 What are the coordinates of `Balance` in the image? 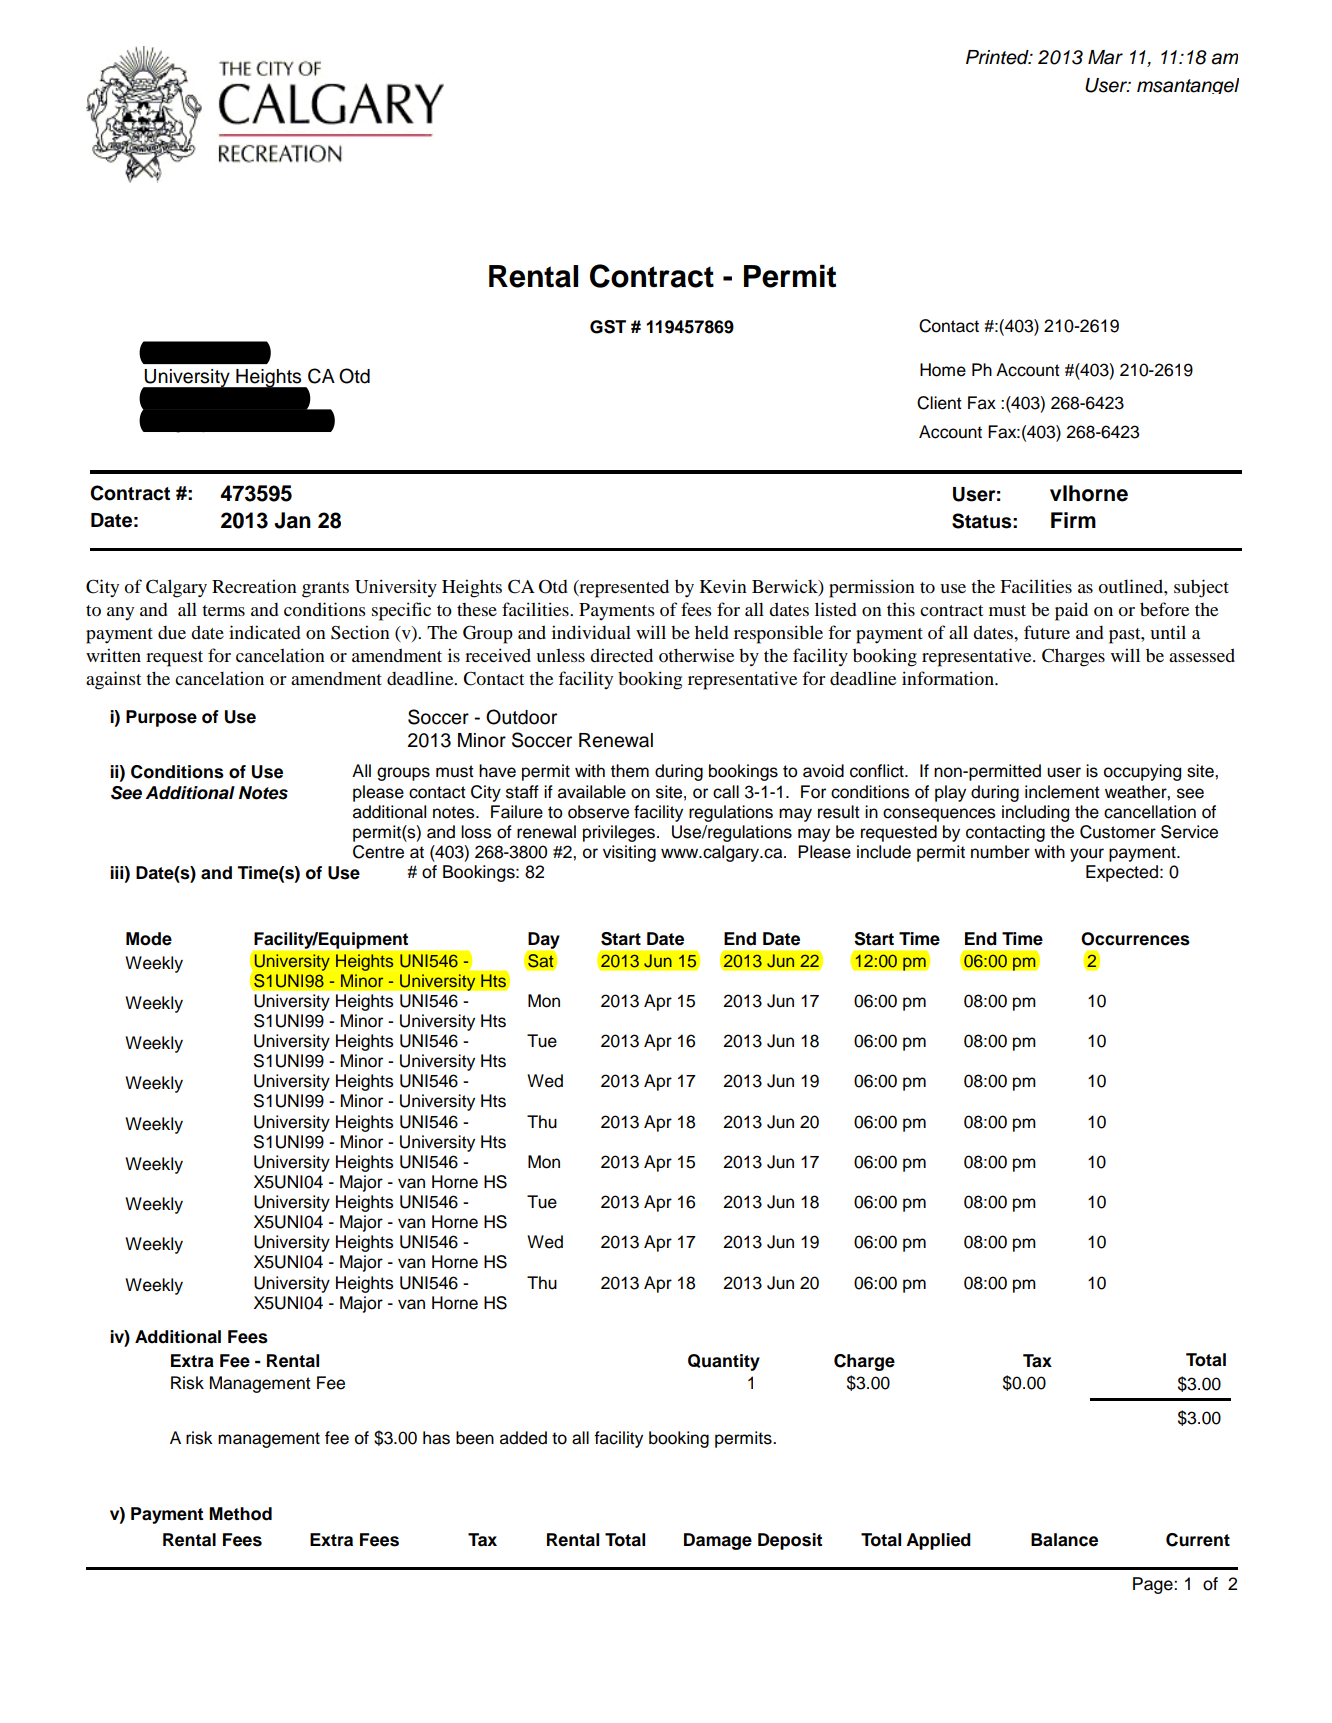 It's located at (1064, 1540).
